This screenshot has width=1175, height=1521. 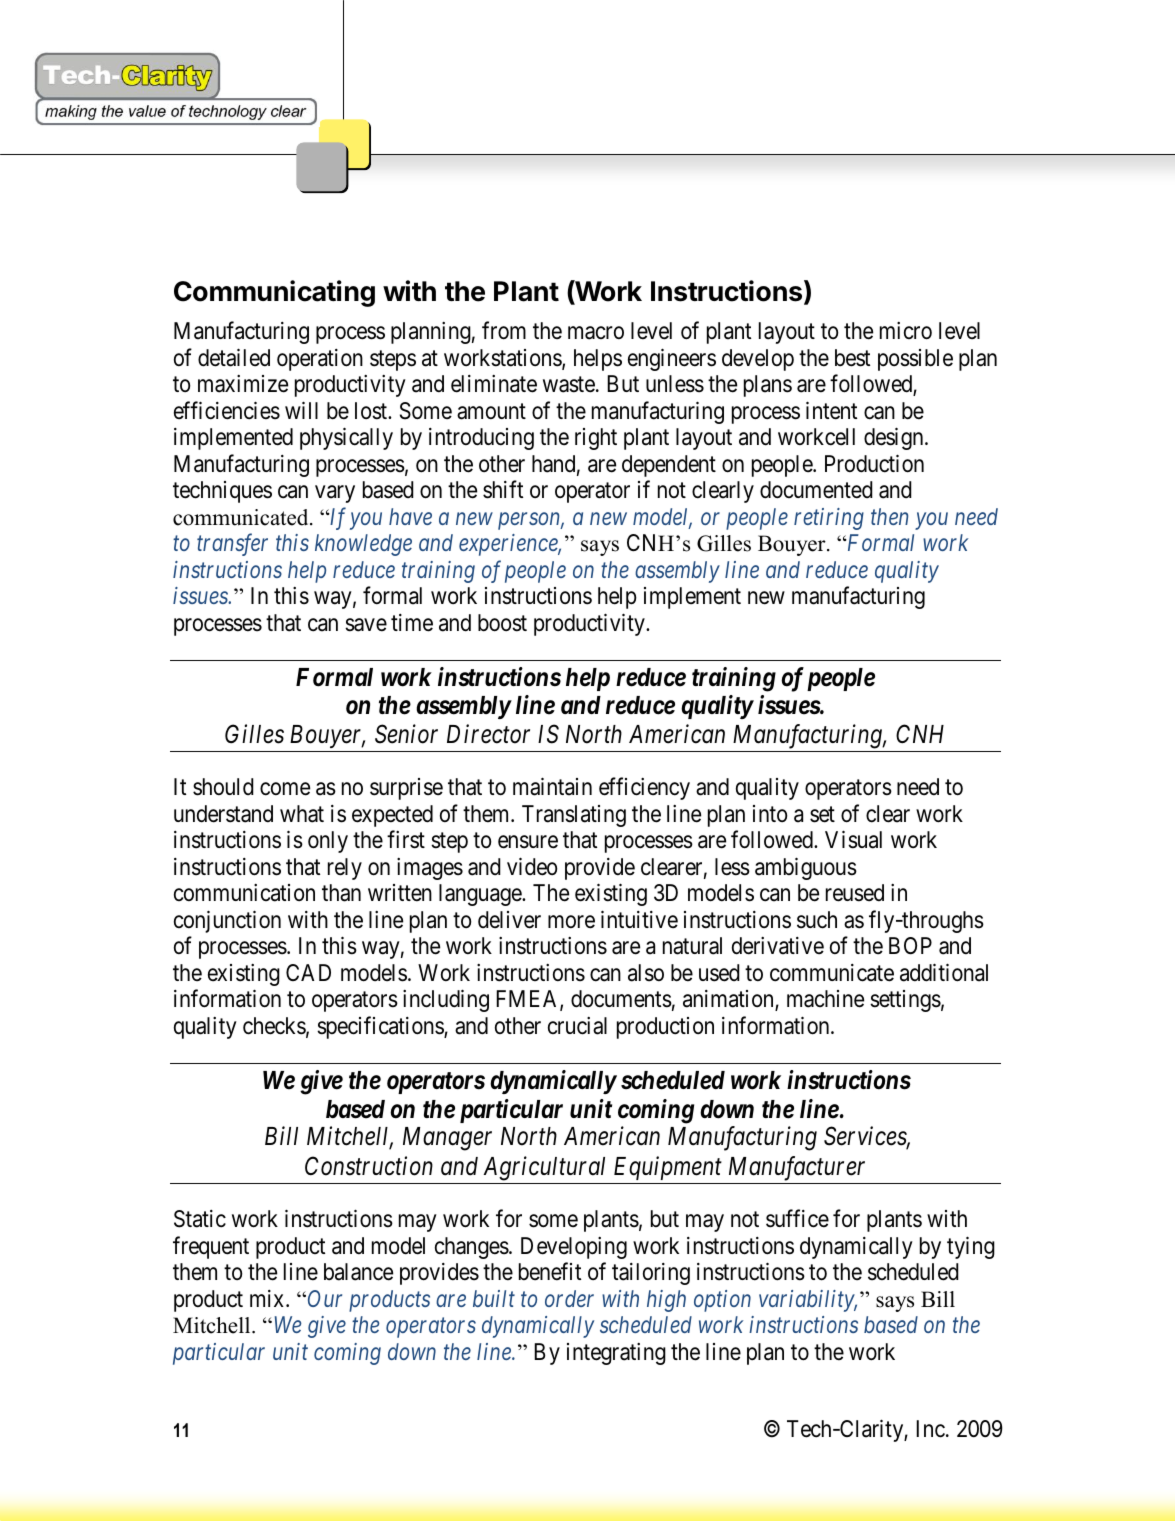 I want to click on crucial, so click(x=577, y=1026).
